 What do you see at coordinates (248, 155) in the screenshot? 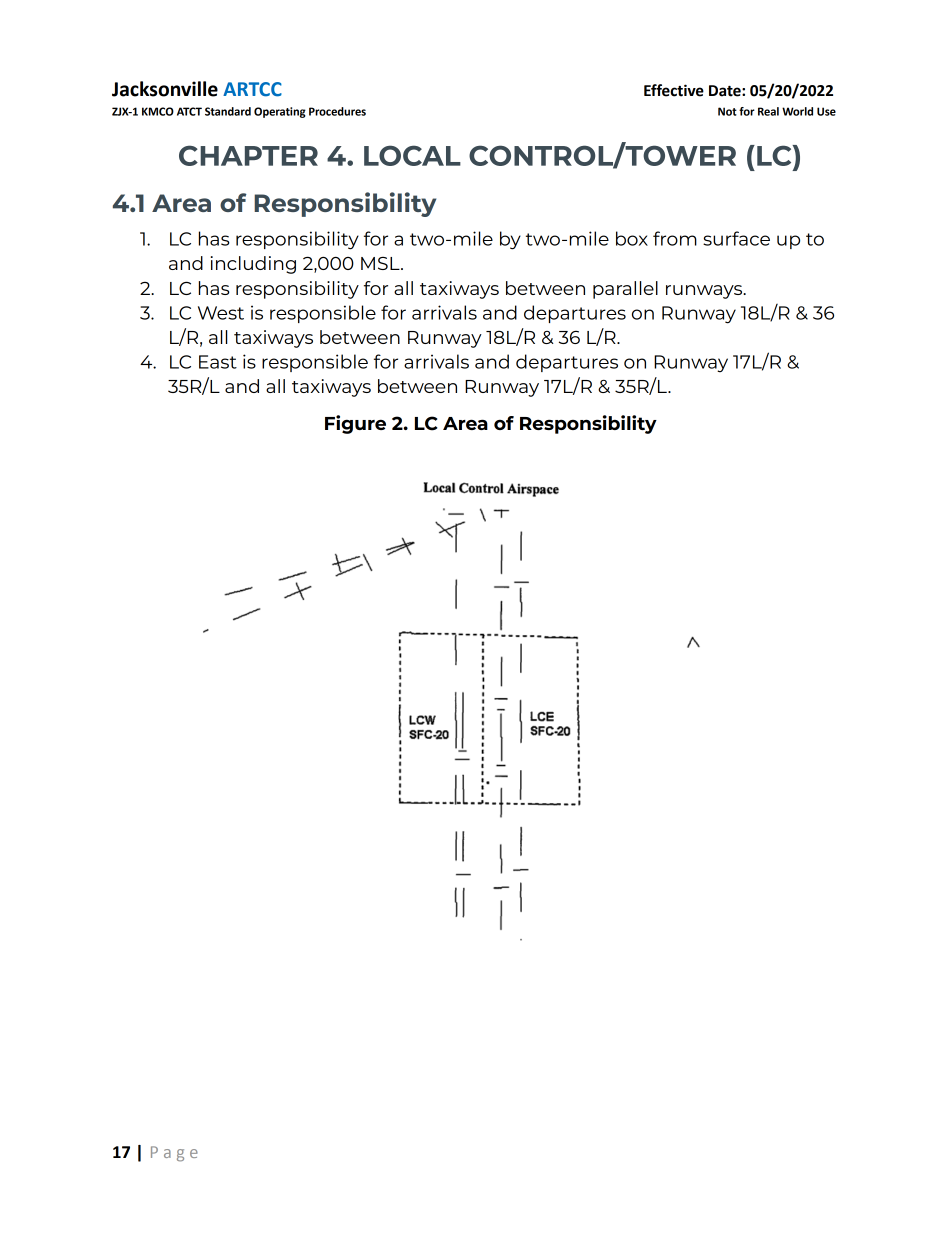
I see `CHAPTER` at bounding box center [248, 155].
